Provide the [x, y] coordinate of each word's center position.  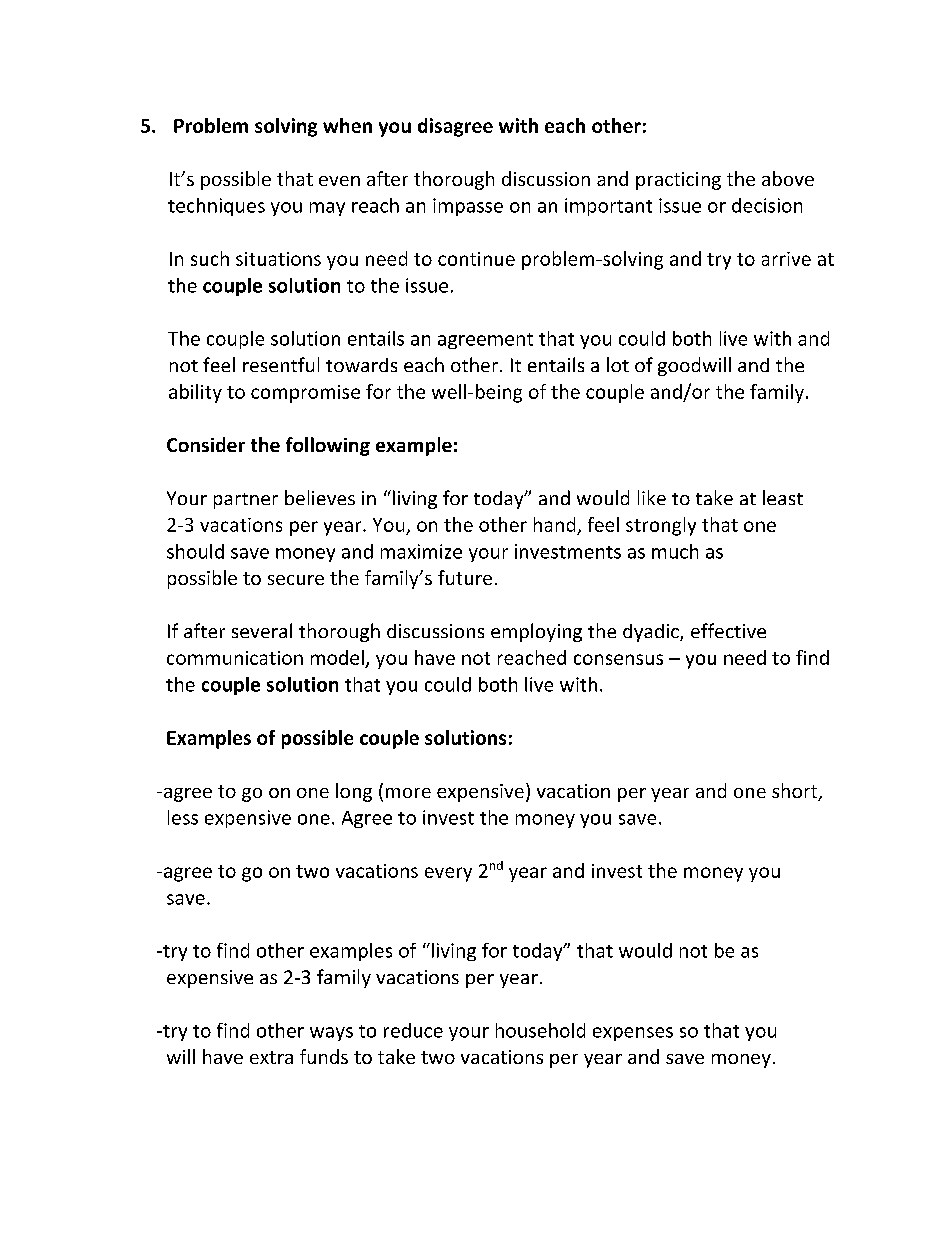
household [540, 1030]
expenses [633, 1034]
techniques [216, 207]
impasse [468, 207]
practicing [678, 181]
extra [271, 1057]
